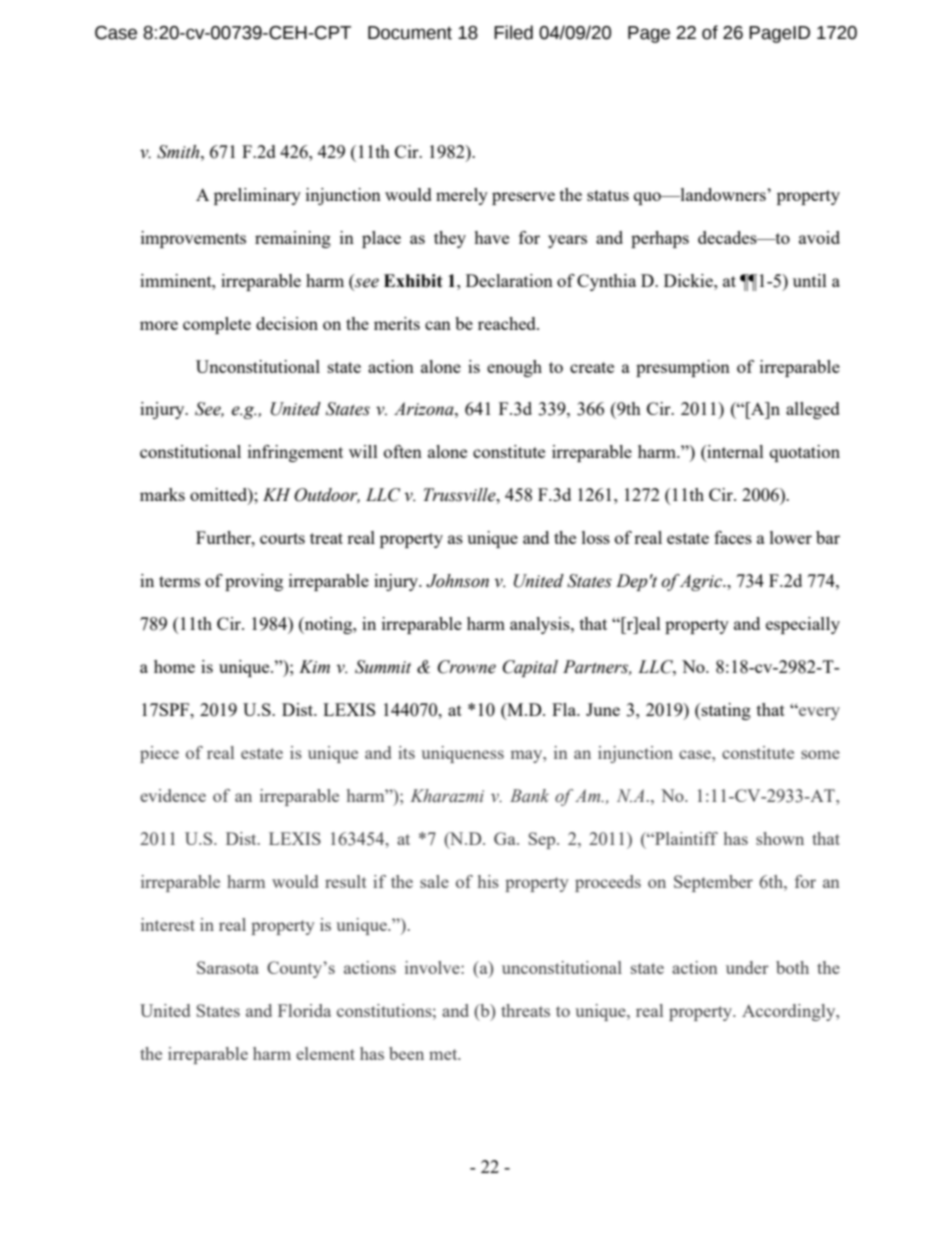 This screenshot has width=952, height=1233. Describe the element at coordinates (689, 280) in the screenshot. I see `Dickie` at that location.
